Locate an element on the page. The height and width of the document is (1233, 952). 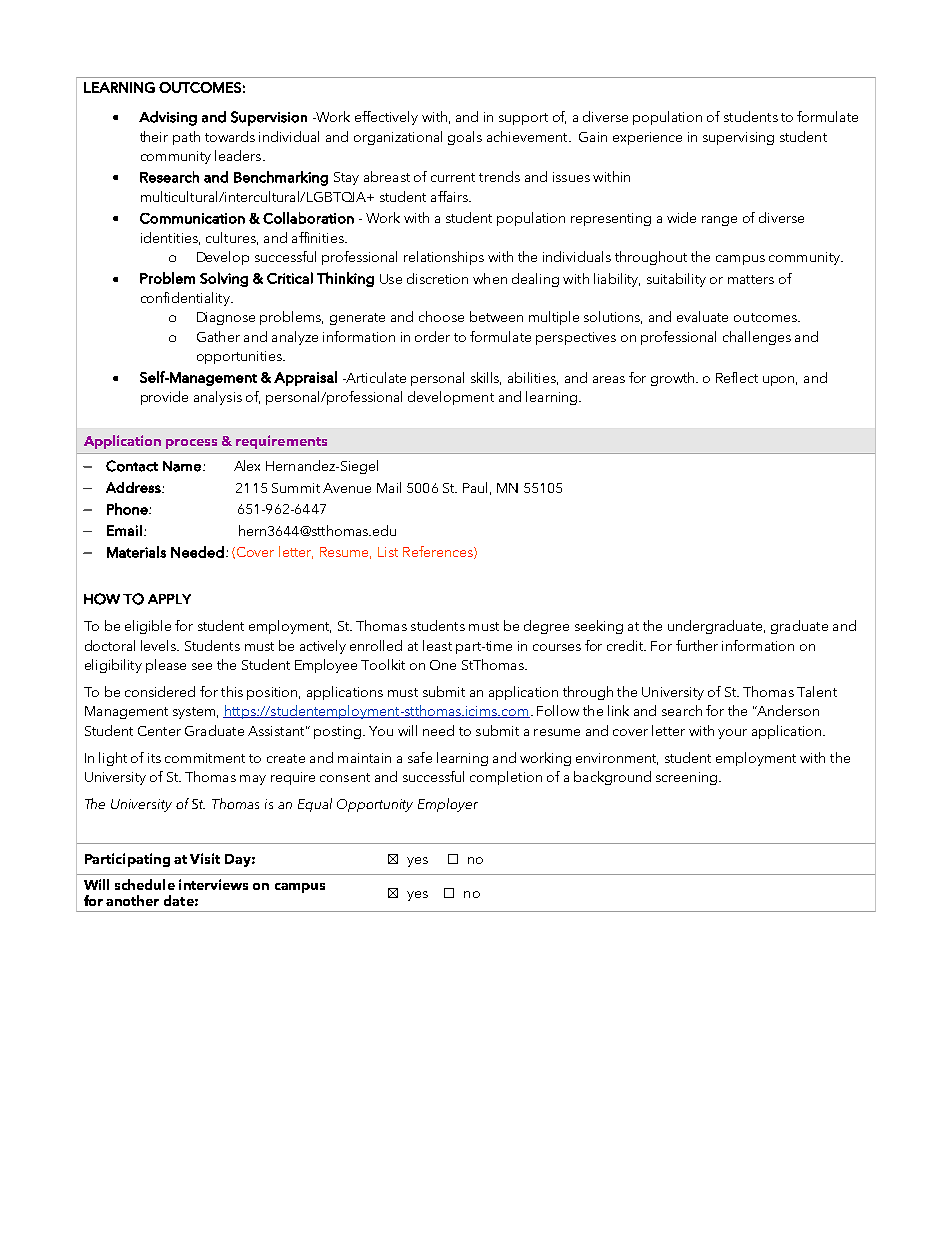
APPLY is located at coordinates (169, 599).
